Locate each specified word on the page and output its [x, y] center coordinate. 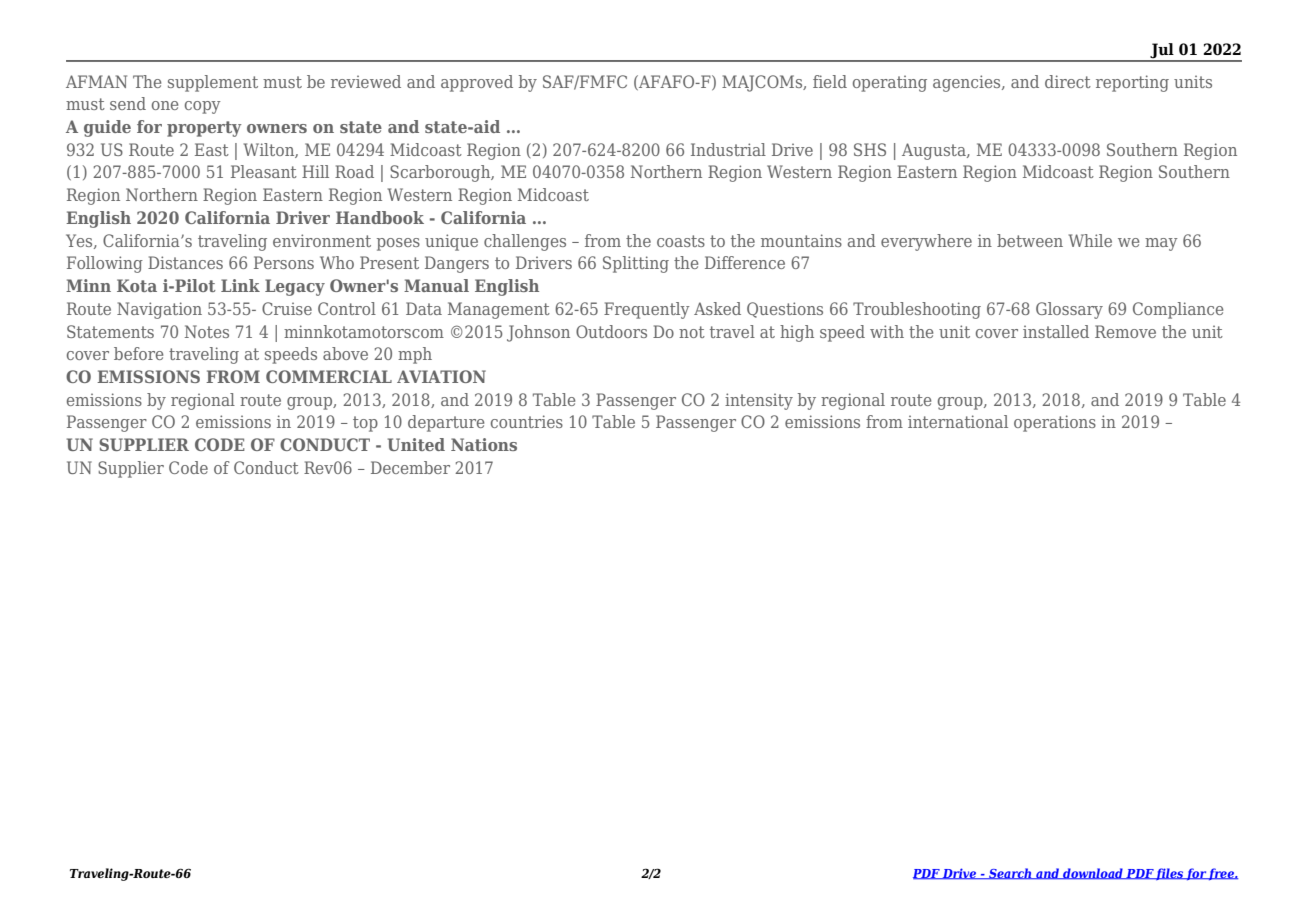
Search [1010, 874]
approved [477, 83]
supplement [213, 83]
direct [1068, 81]
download [1093, 874]
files [1170, 874]
